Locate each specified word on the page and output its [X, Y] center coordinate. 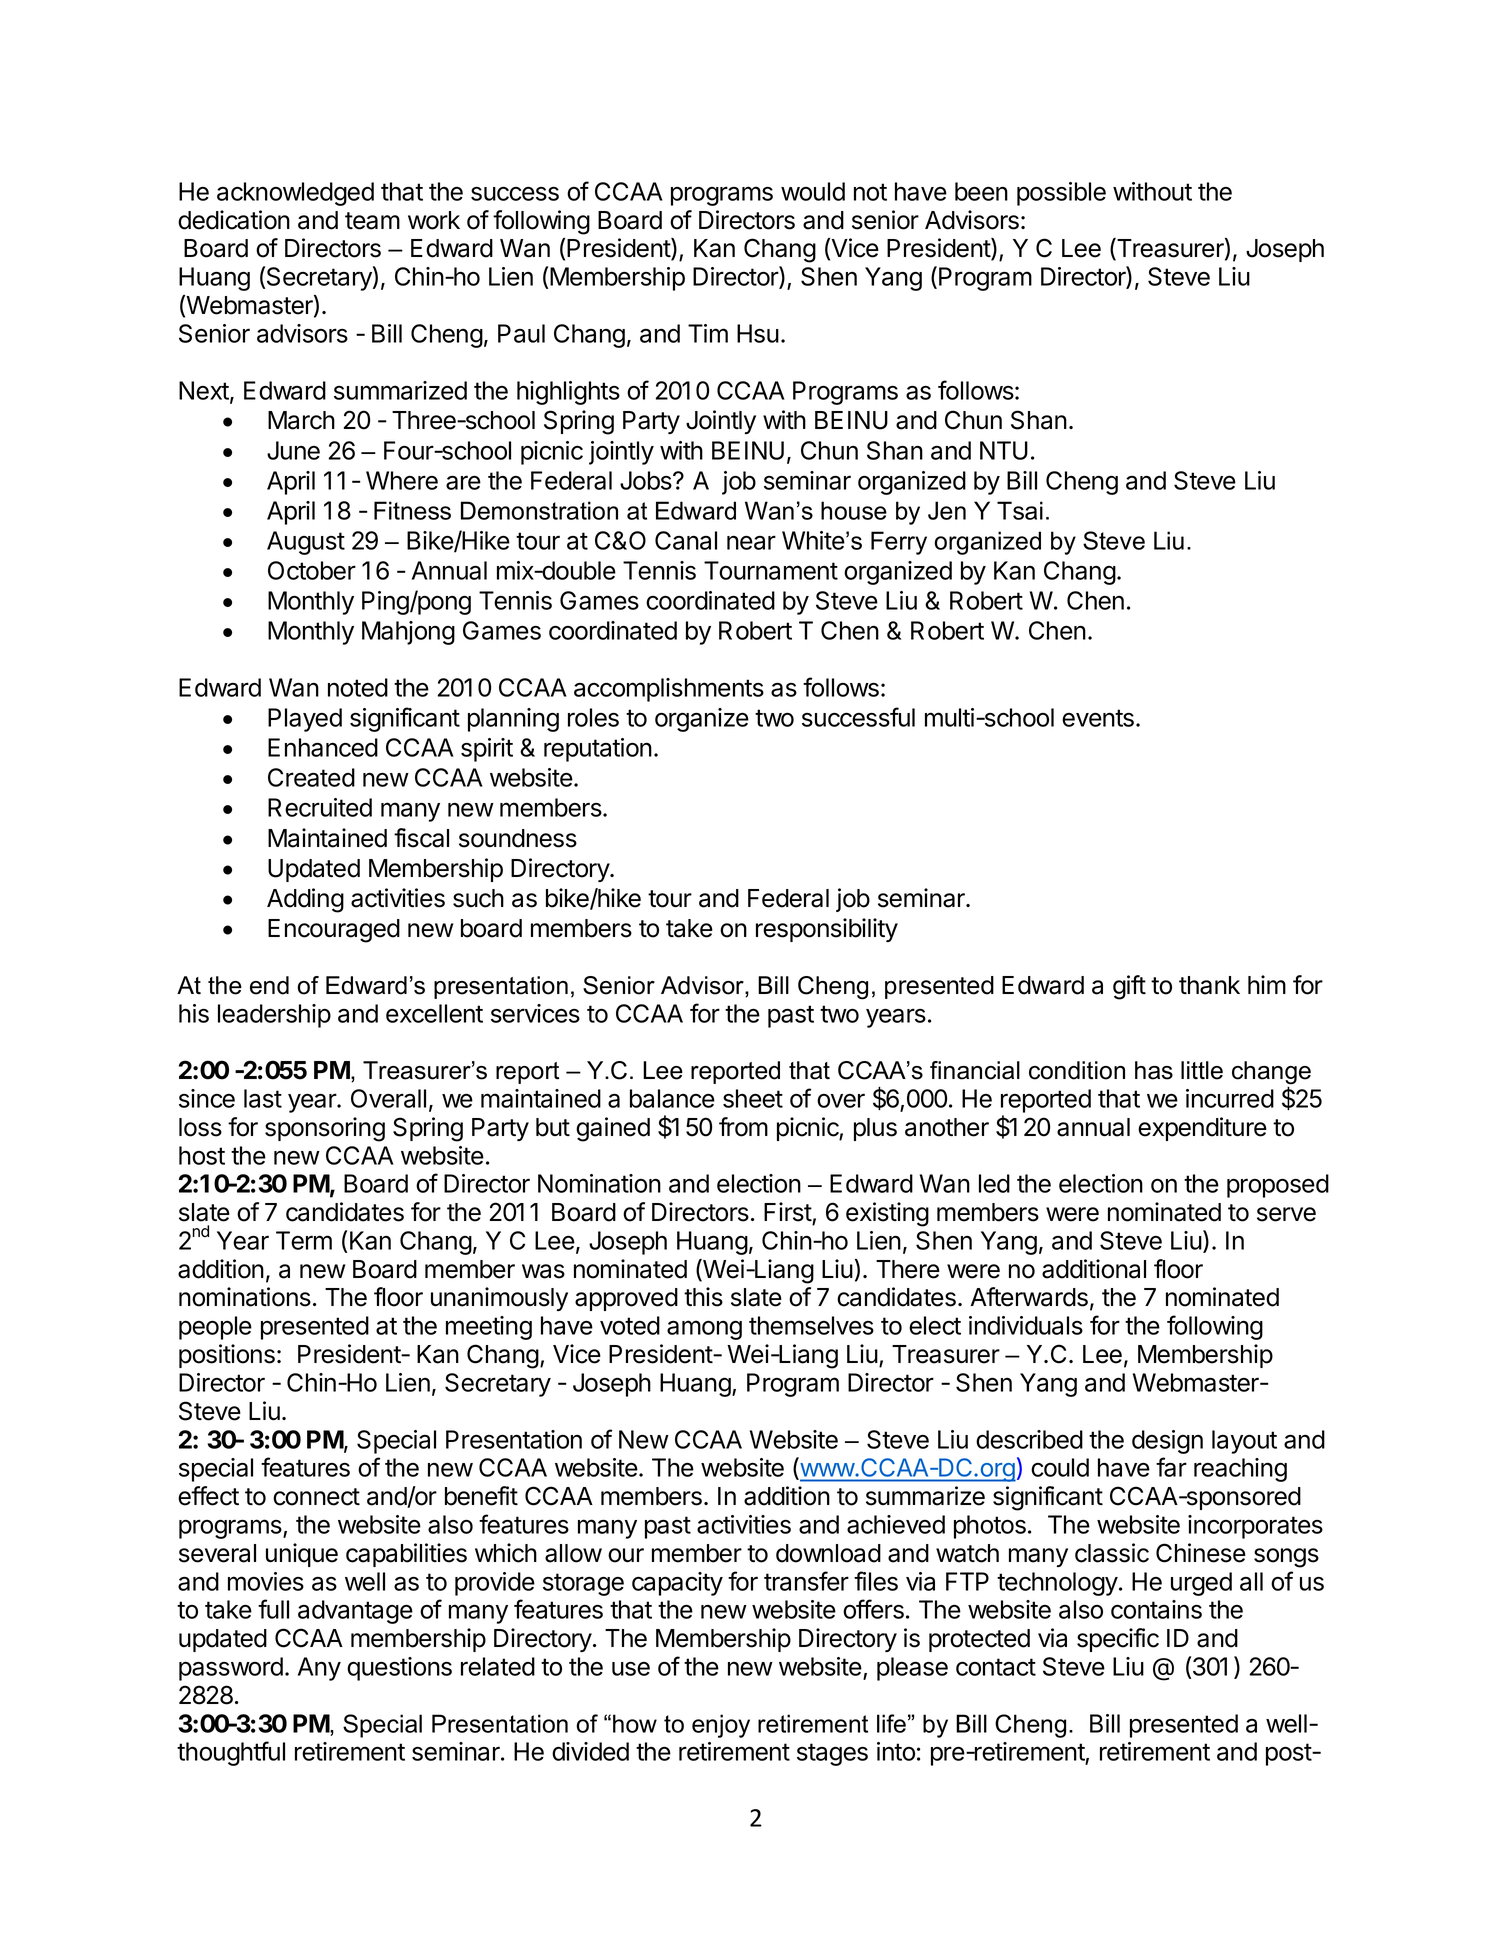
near [751, 542]
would [813, 191]
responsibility [827, 930]
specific [1118, 1640]
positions [227, 1356]
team [372, 221]
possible [1061, 194]
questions [399, 1669]
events [1098, 718]
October [312, 570]
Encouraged [334, 931]
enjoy [721, 1726]
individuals [1026, 1325]
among [704, 1330]
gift [1129, 987]
